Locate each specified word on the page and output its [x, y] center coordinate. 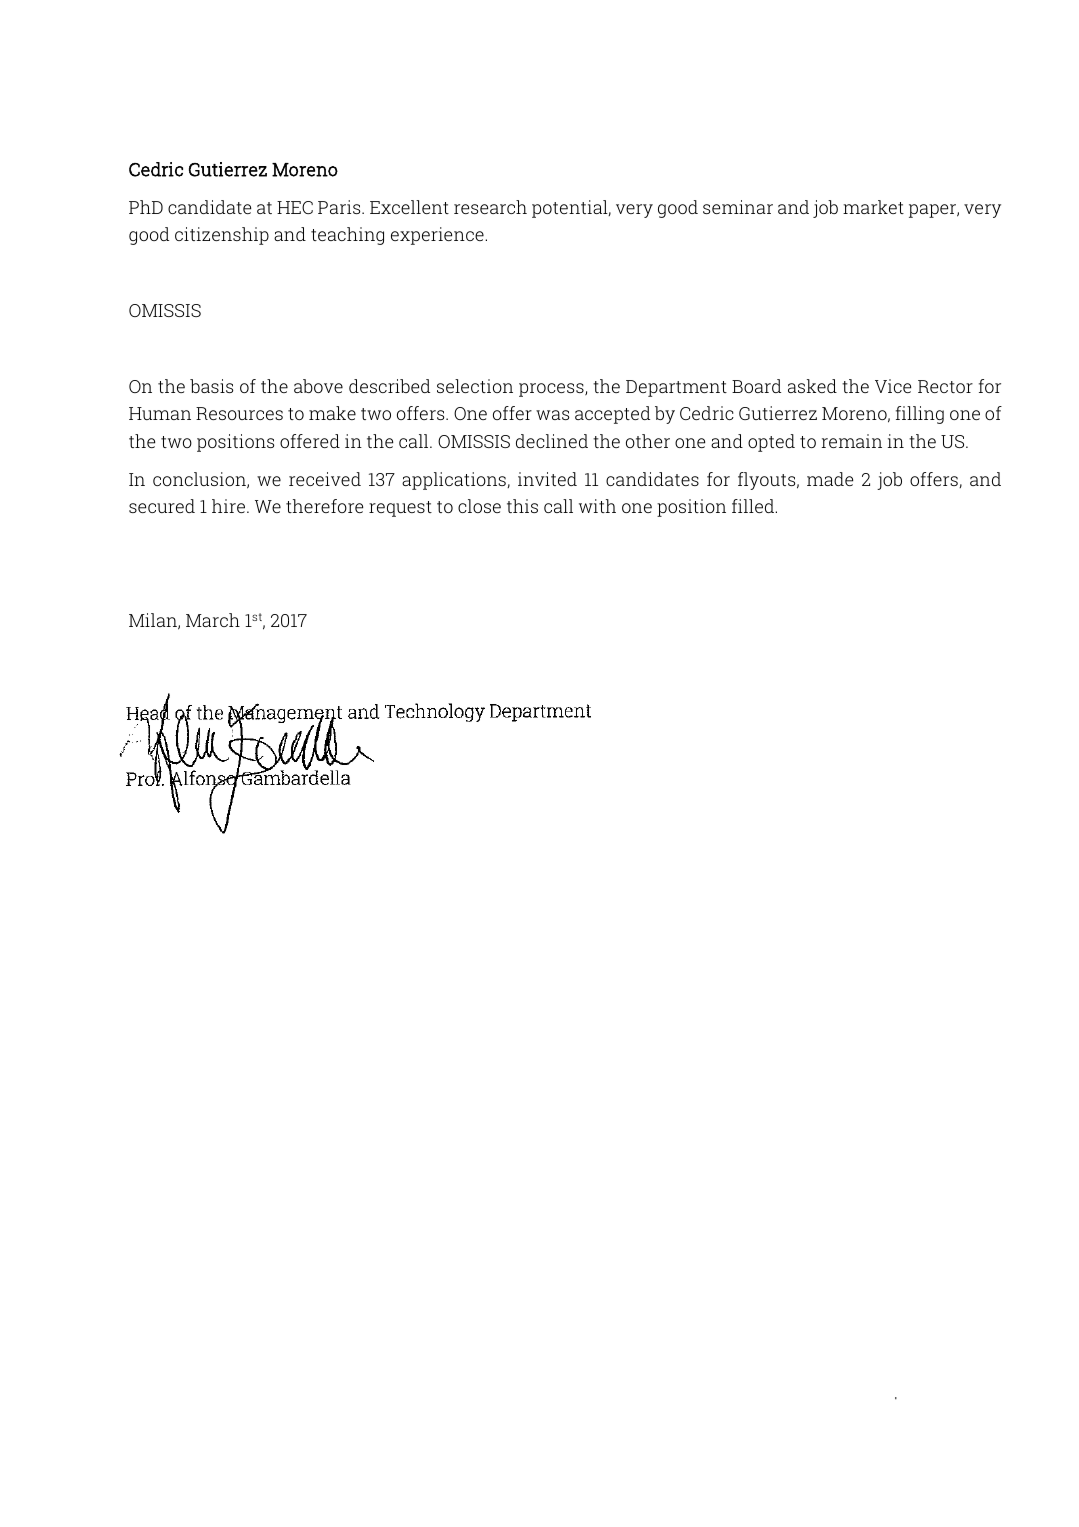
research [490, 207]
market [873, 207]
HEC [295, 207]
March [213, 620]
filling [920, 415]
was [552, 415]
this [522, 506]
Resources [239, 413]
